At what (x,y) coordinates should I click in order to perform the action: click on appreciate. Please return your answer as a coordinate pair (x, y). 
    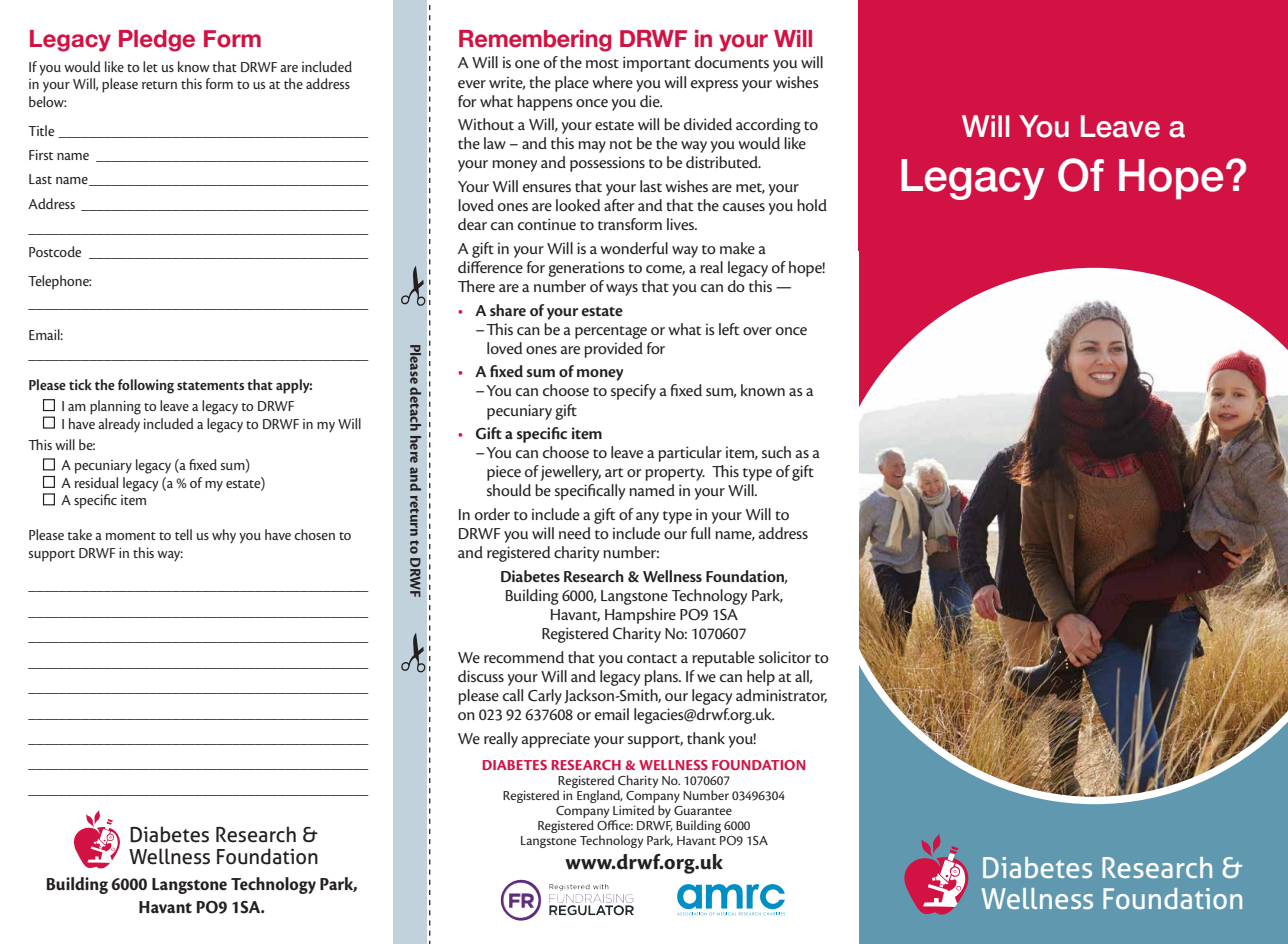
    Looking at the image, I should click on (556, 740).
